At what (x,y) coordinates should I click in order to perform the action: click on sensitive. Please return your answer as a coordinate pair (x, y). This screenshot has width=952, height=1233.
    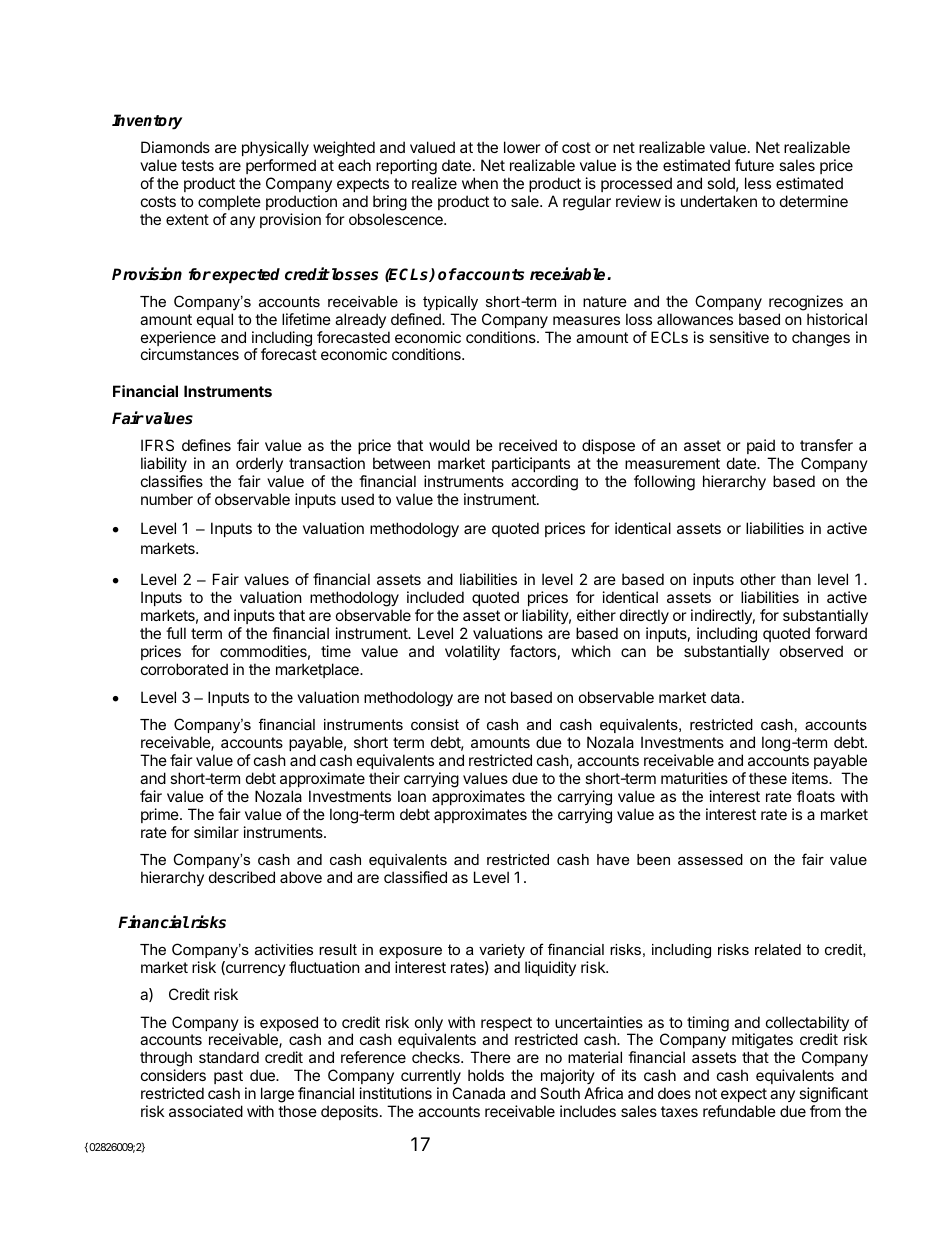
    Looking at the image, I should click on (739, 337).
